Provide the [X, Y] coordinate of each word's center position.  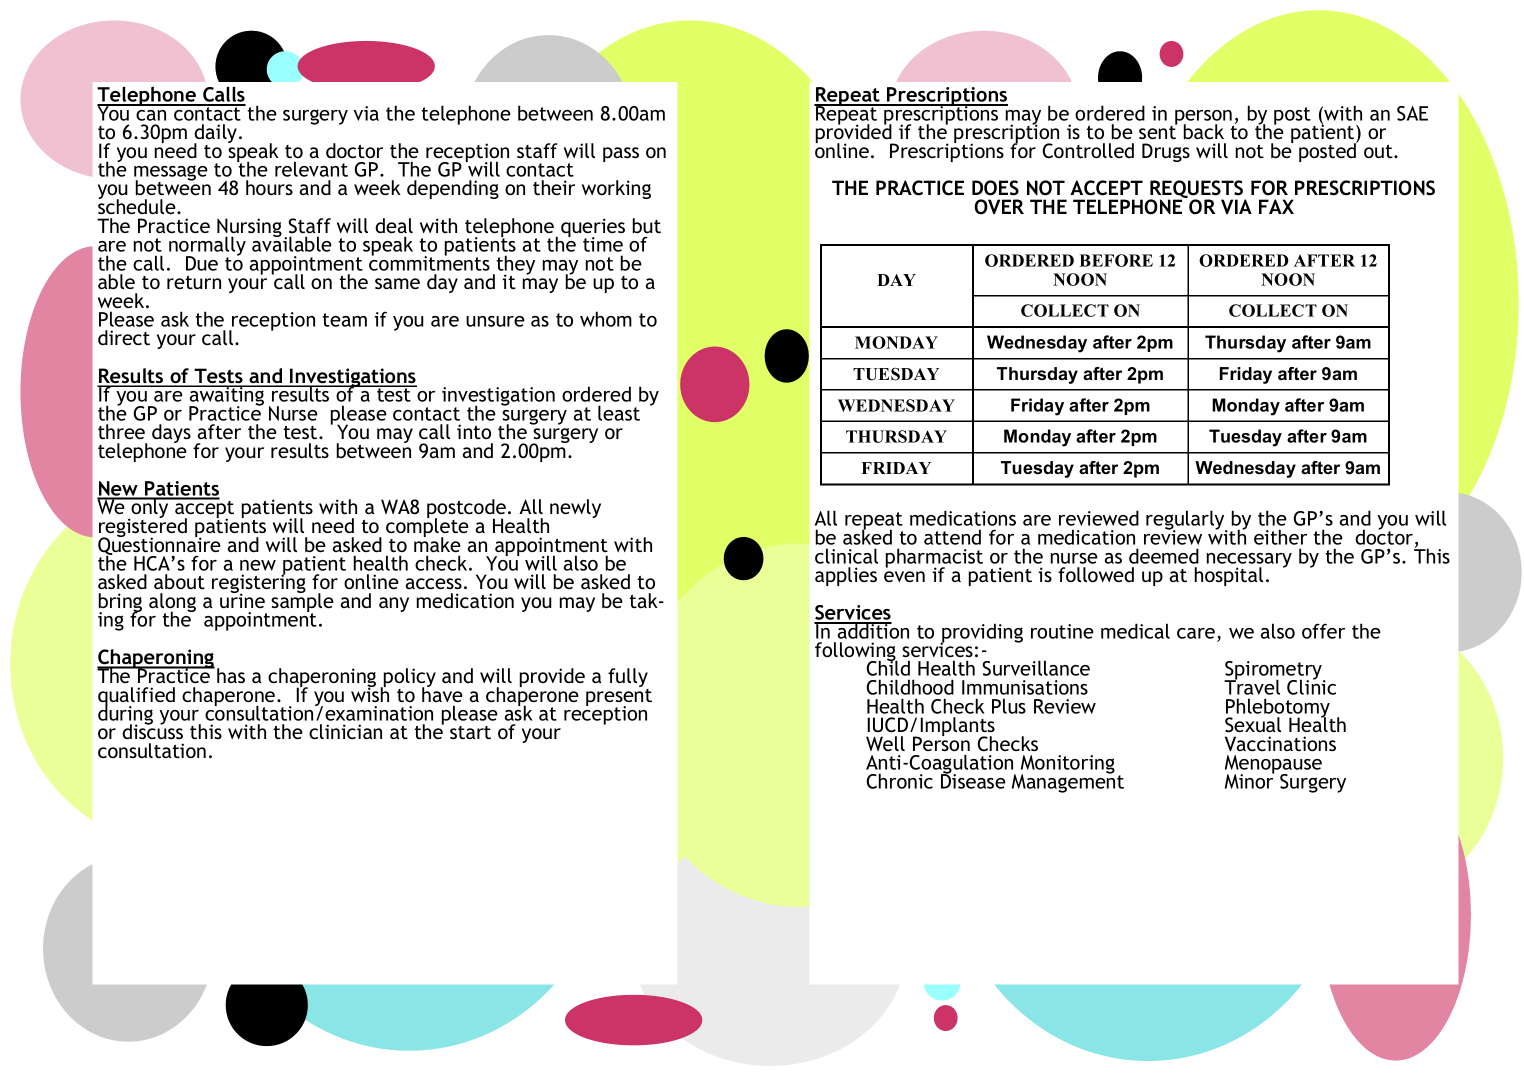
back [1204, 131]
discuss [152, 730]
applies [846, 576]
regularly [1186, 521]
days [171, 433]
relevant [311, 169]
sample [302, 603]
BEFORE [1116, 260]
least [619, 413]
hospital [1229, 576]
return [194, 282]
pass [621, 154]
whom [606, 319]
